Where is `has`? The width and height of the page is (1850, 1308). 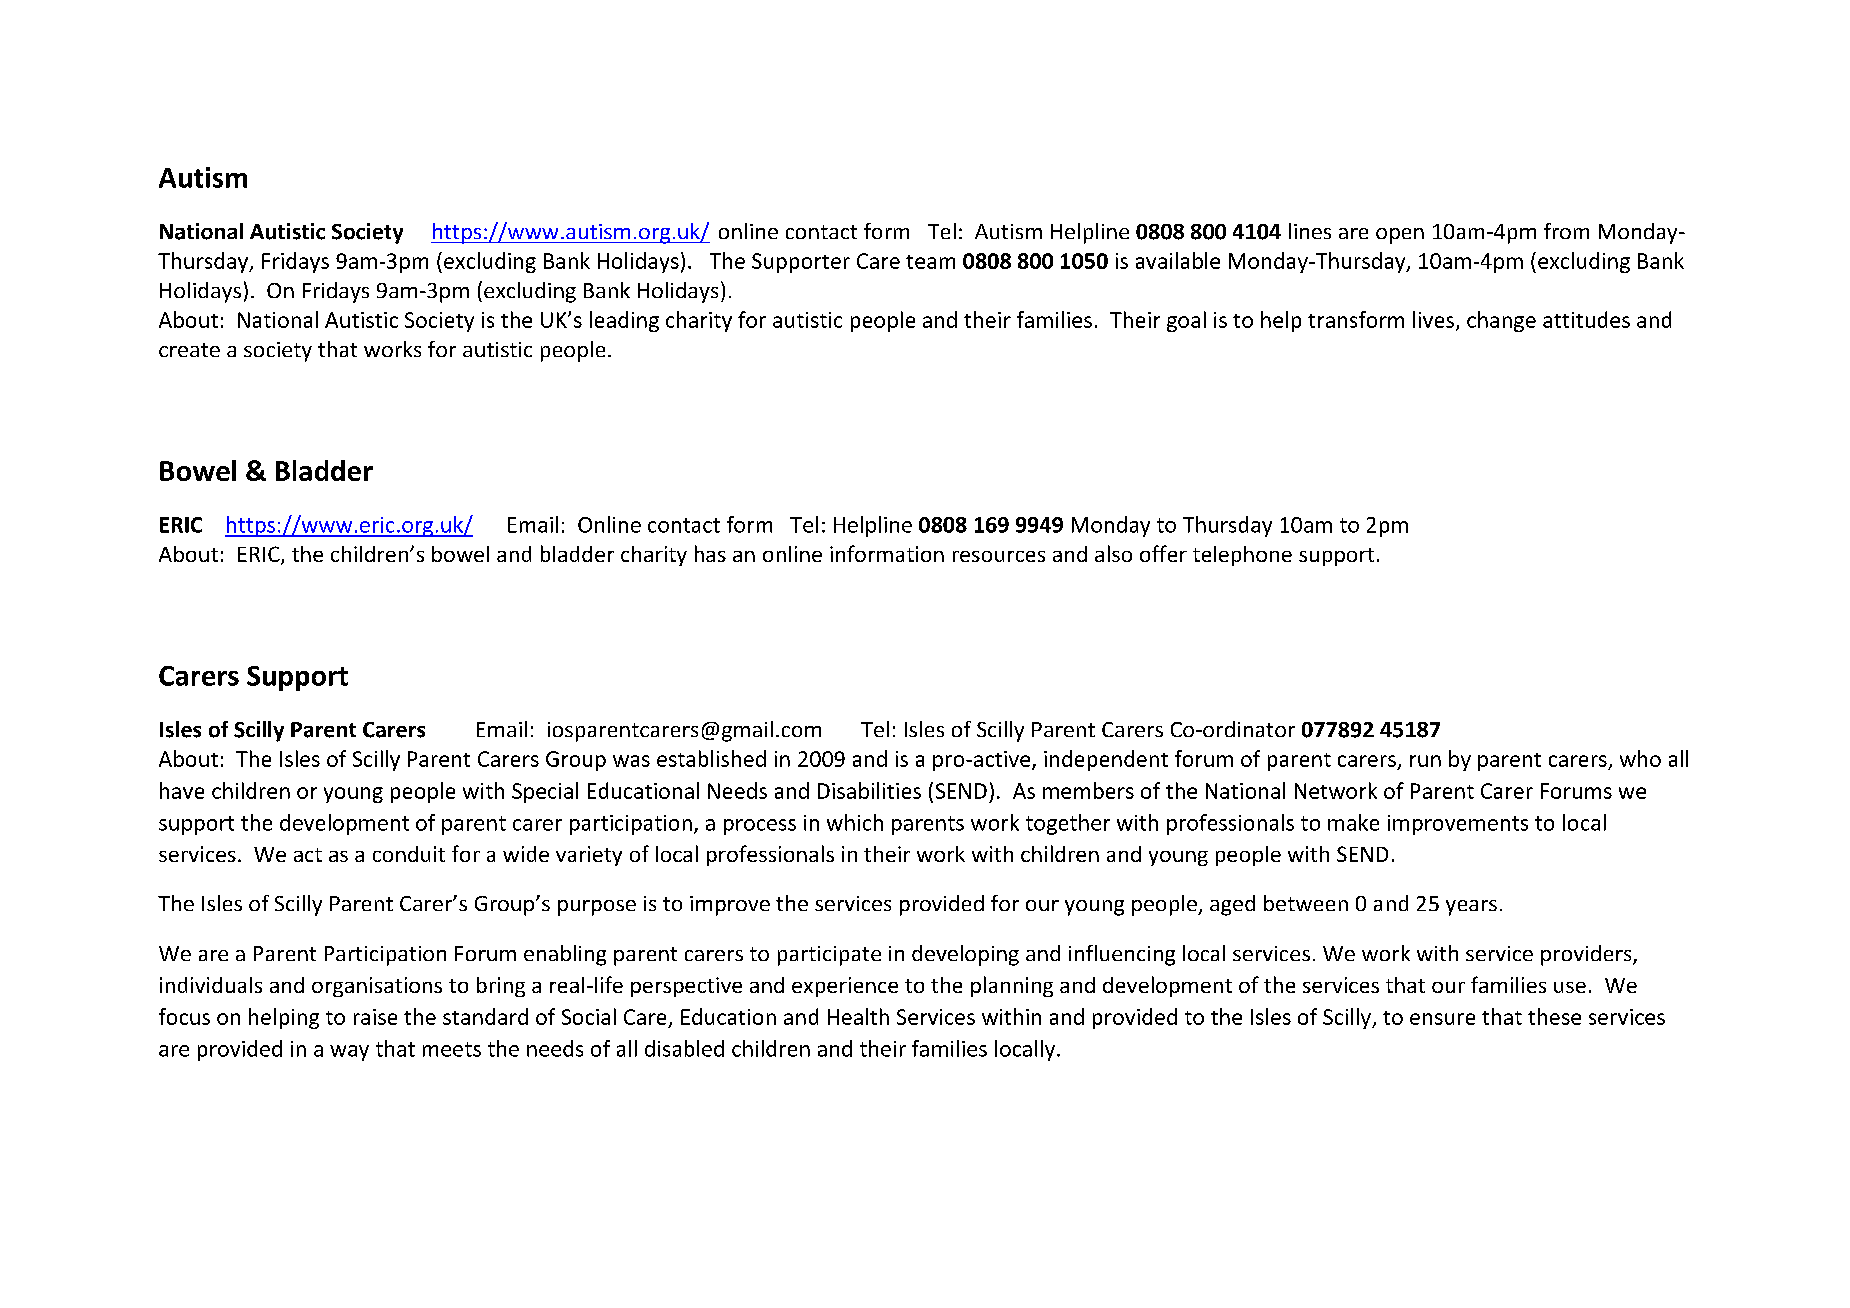
has is located at coordinates (710, 553).
